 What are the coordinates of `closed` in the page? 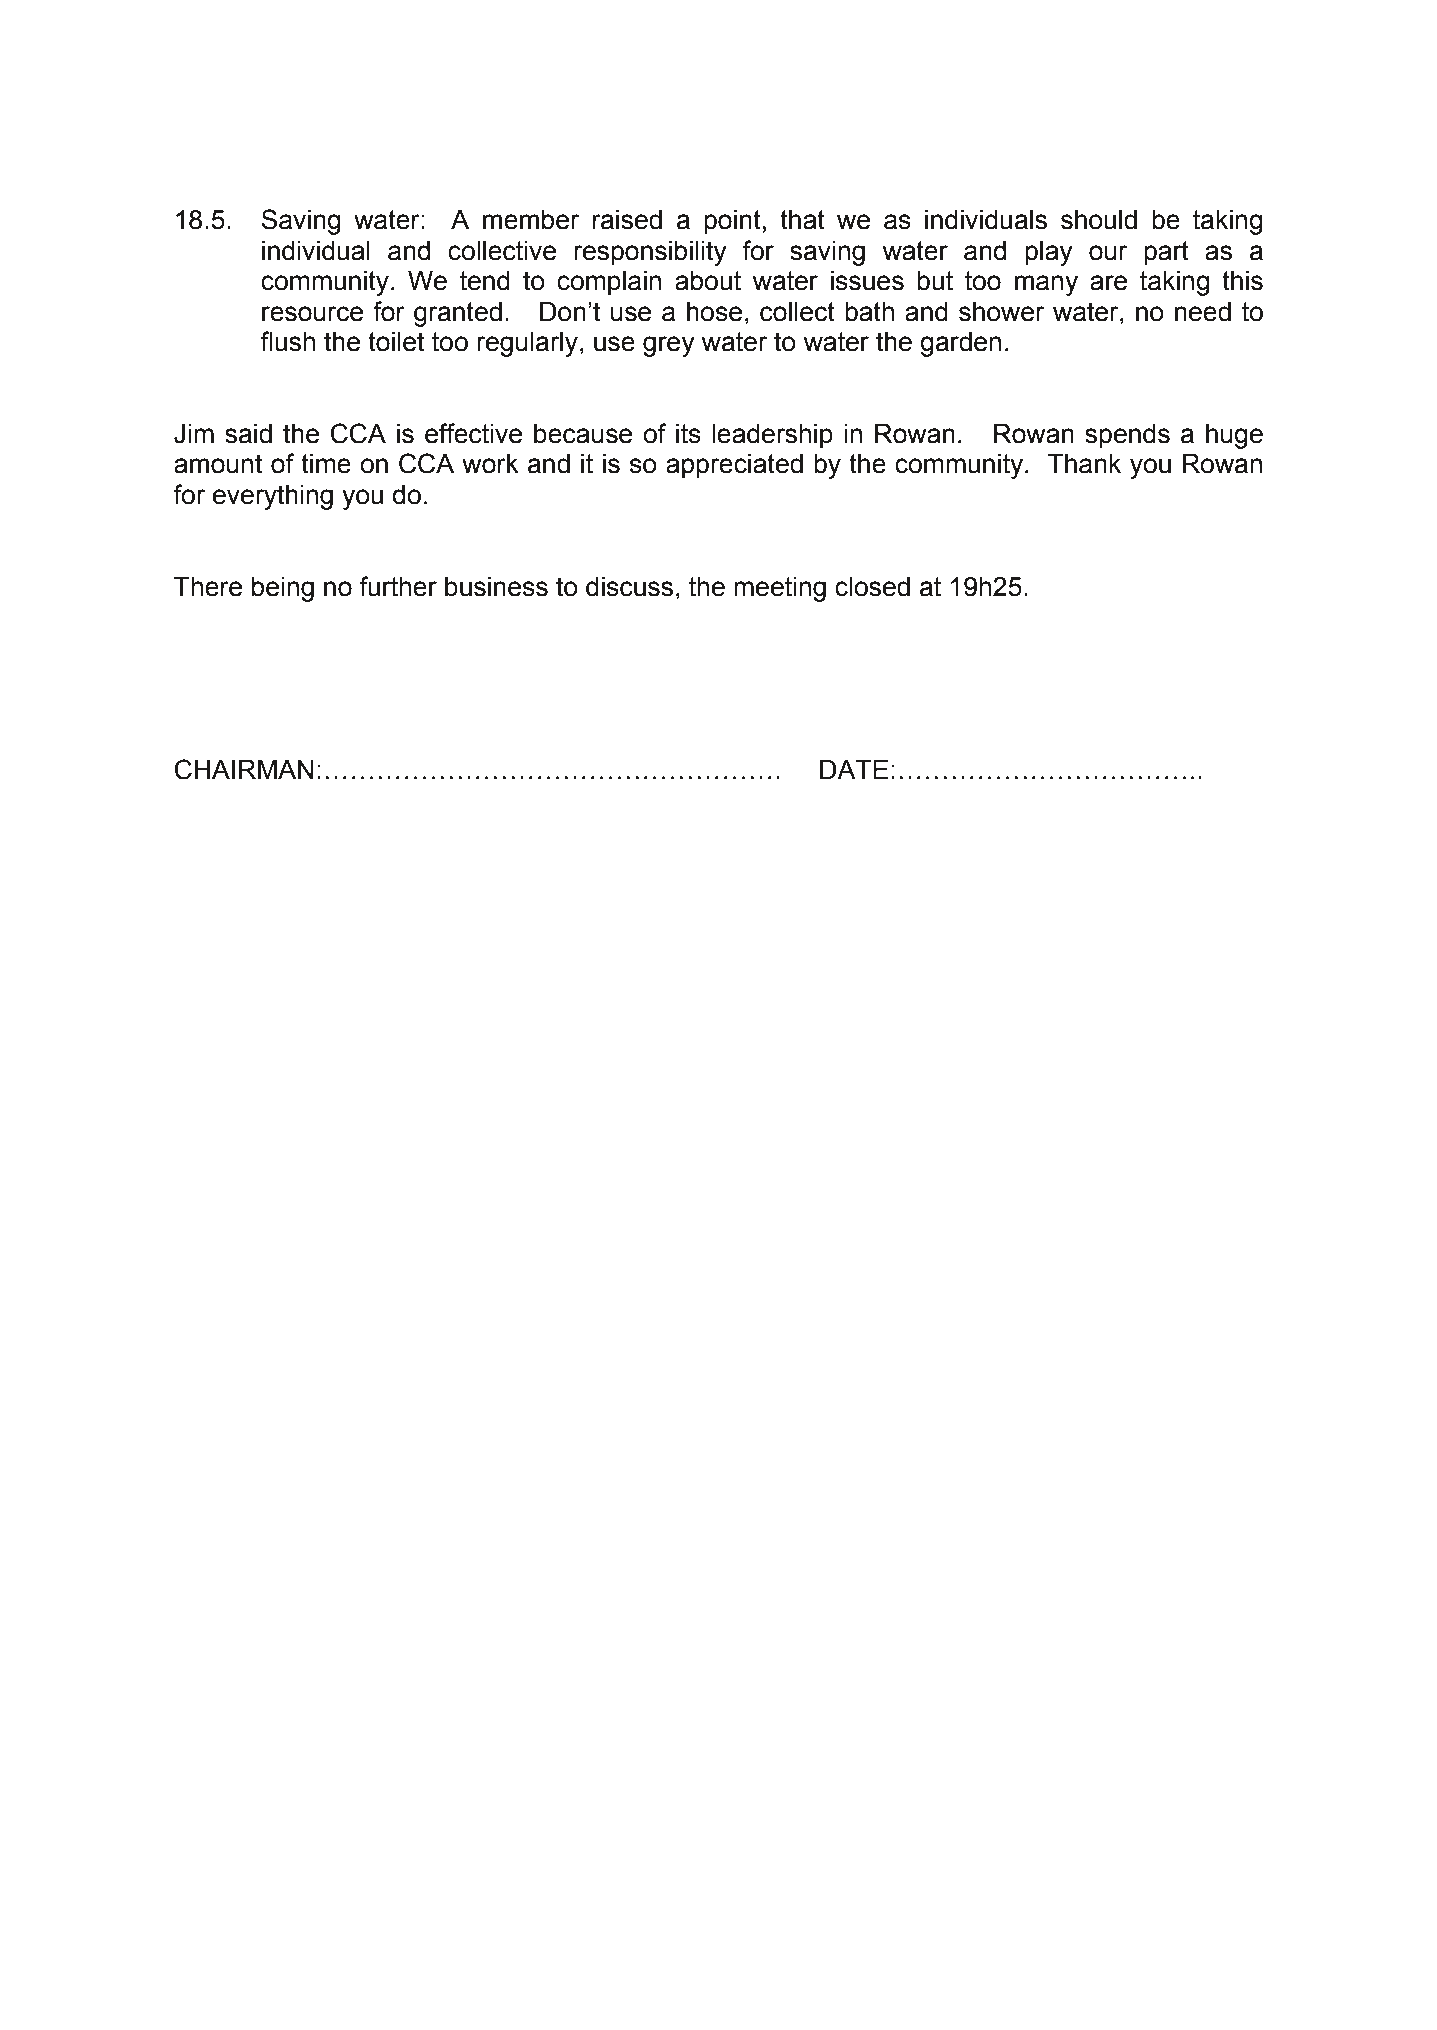 It's located at (872, 587).
